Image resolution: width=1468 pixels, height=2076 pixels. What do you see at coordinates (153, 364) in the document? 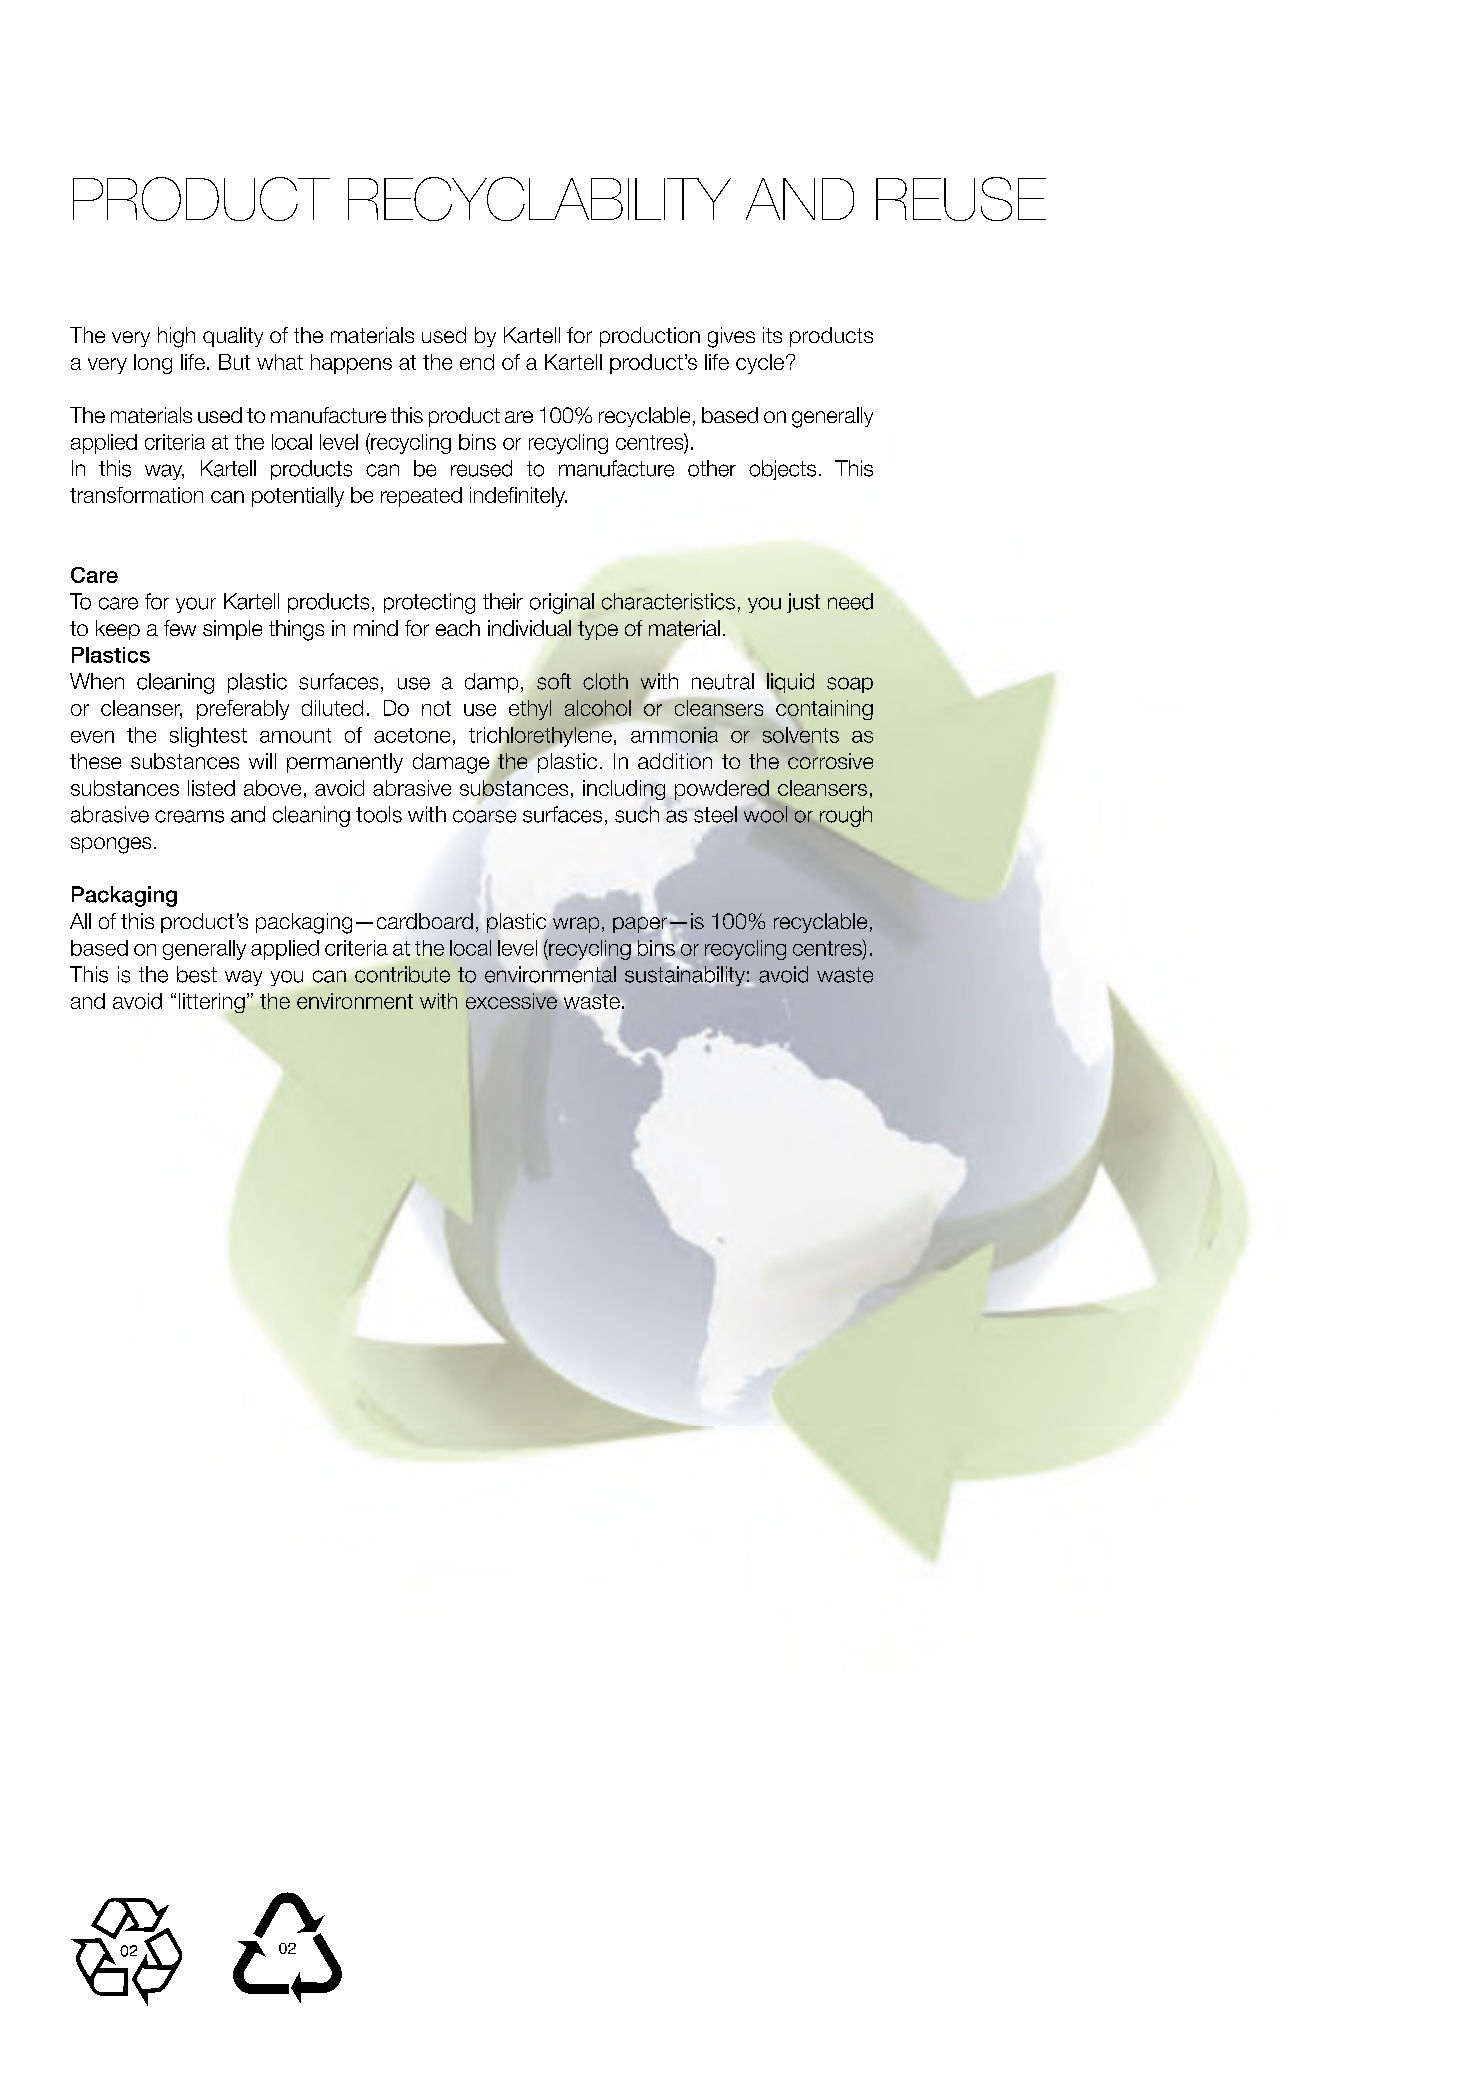
I see `long` at bounding box center [153, 364].
